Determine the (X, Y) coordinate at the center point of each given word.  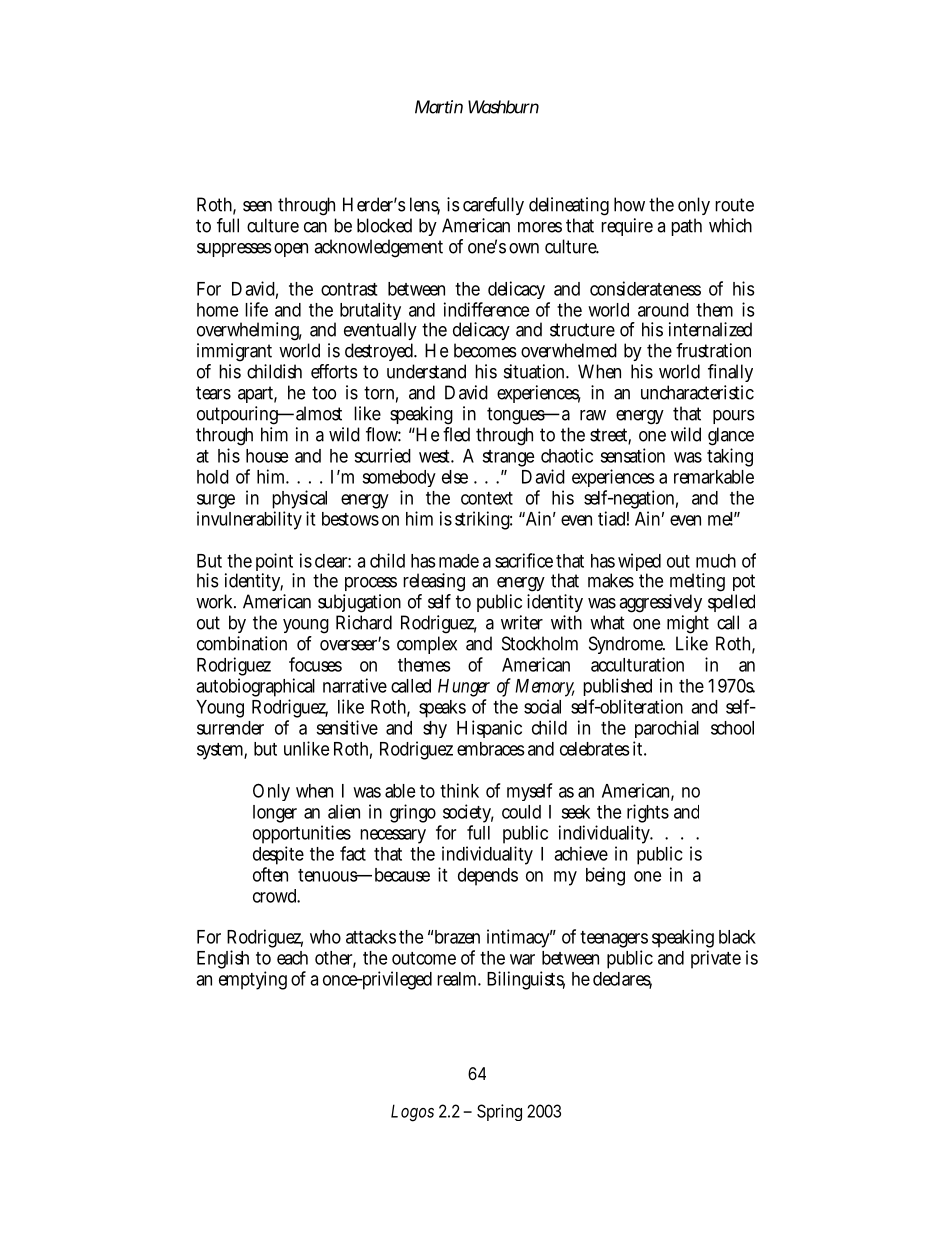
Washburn (503, 107)
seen (257, 206)
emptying (253, 980)
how (629, 204)
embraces (491, 749)
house (267, 456)
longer (275, 814)
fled (456, 434)
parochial (667, 729)
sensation (633, 455)
